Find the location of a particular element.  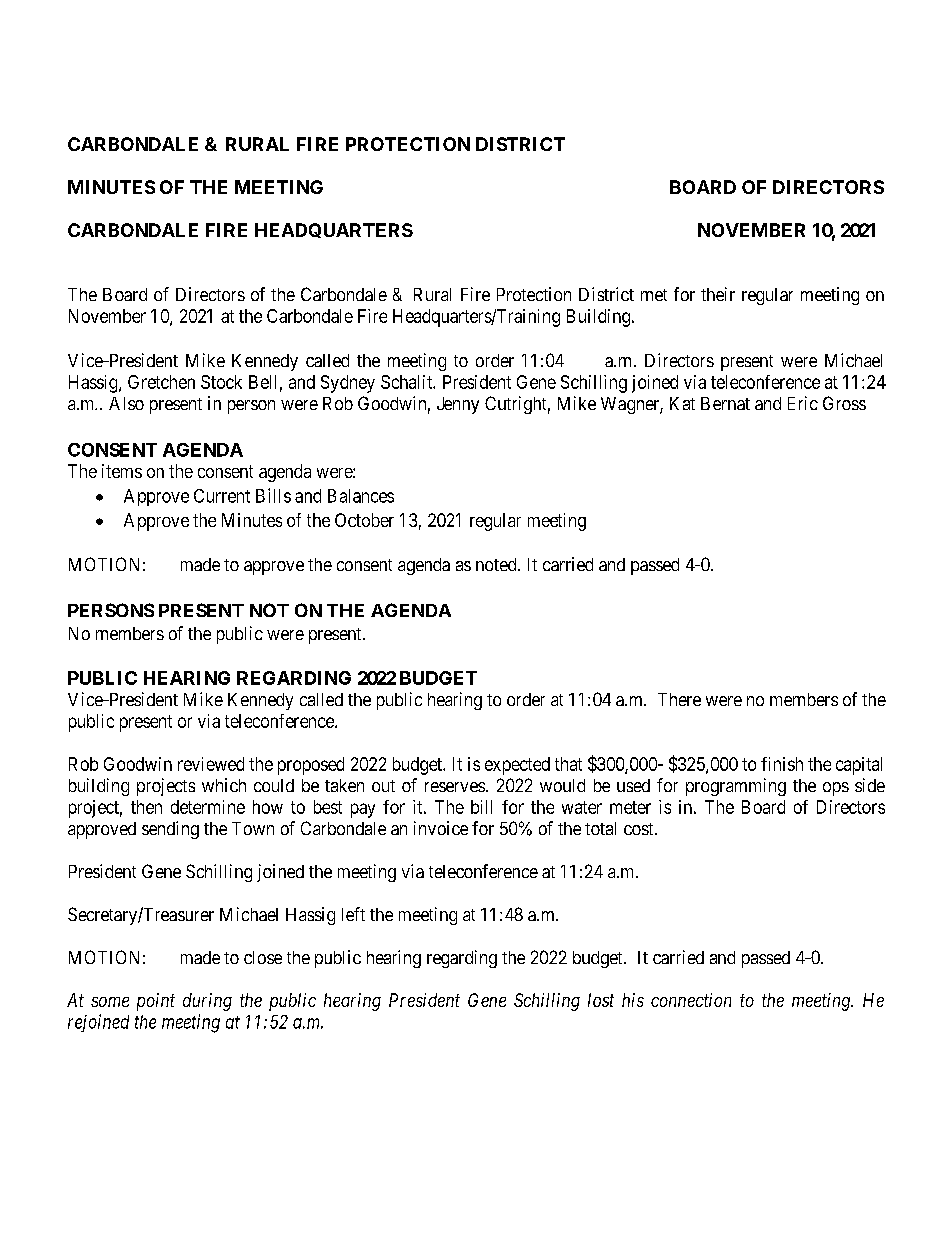

Jenny is located at coordinates (458, 405).
